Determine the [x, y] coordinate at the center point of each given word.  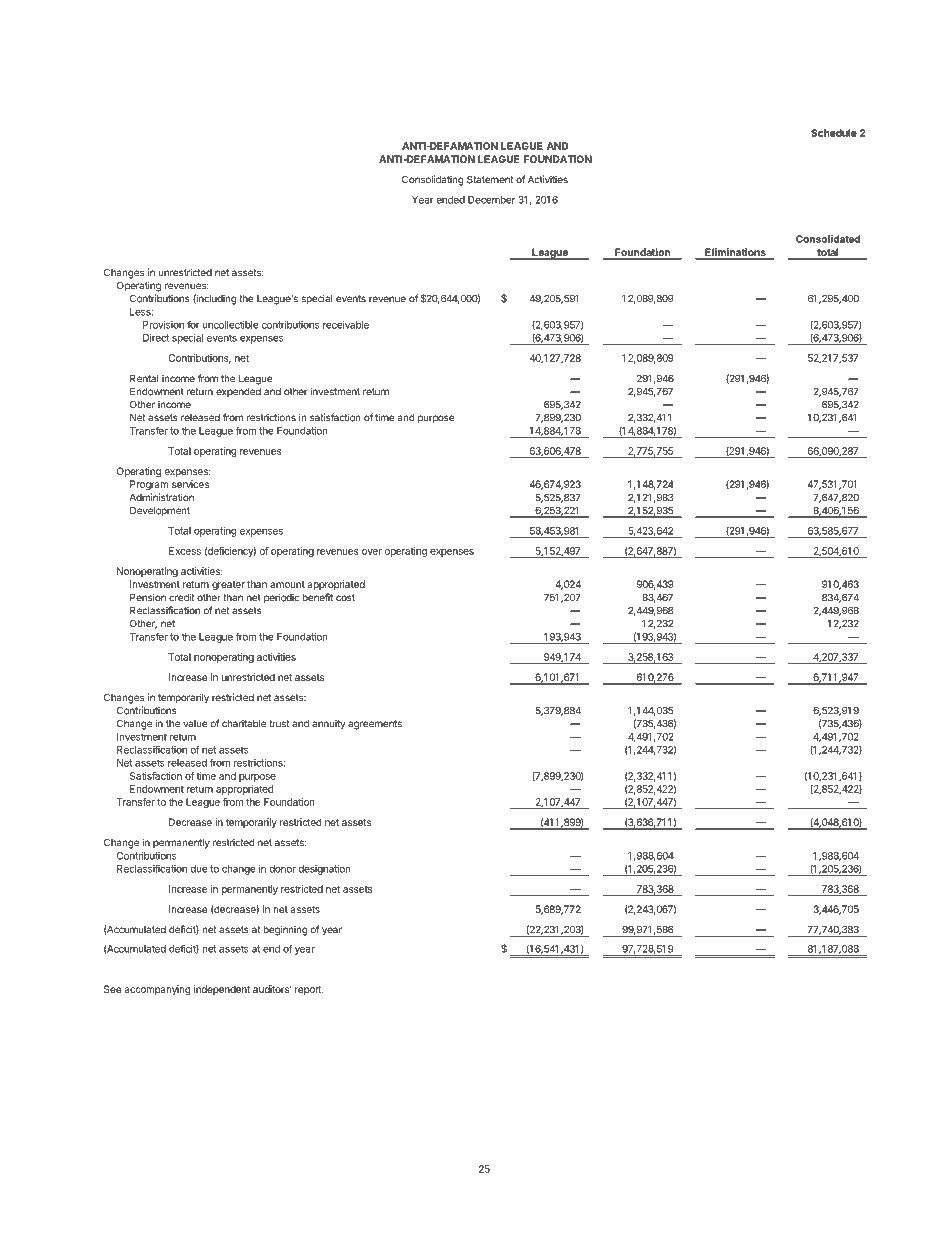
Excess [185, 551]
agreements [375, 725]
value [195, 724]
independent [222, 990]
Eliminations [735, 253]
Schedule [834, 133]
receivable [346, 325]
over [372, 552]
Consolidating [433, 180]
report [309, 990]
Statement [490, 179]
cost [345, 598]
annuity [328, 725]
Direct [156, 338]
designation [324, 870]
